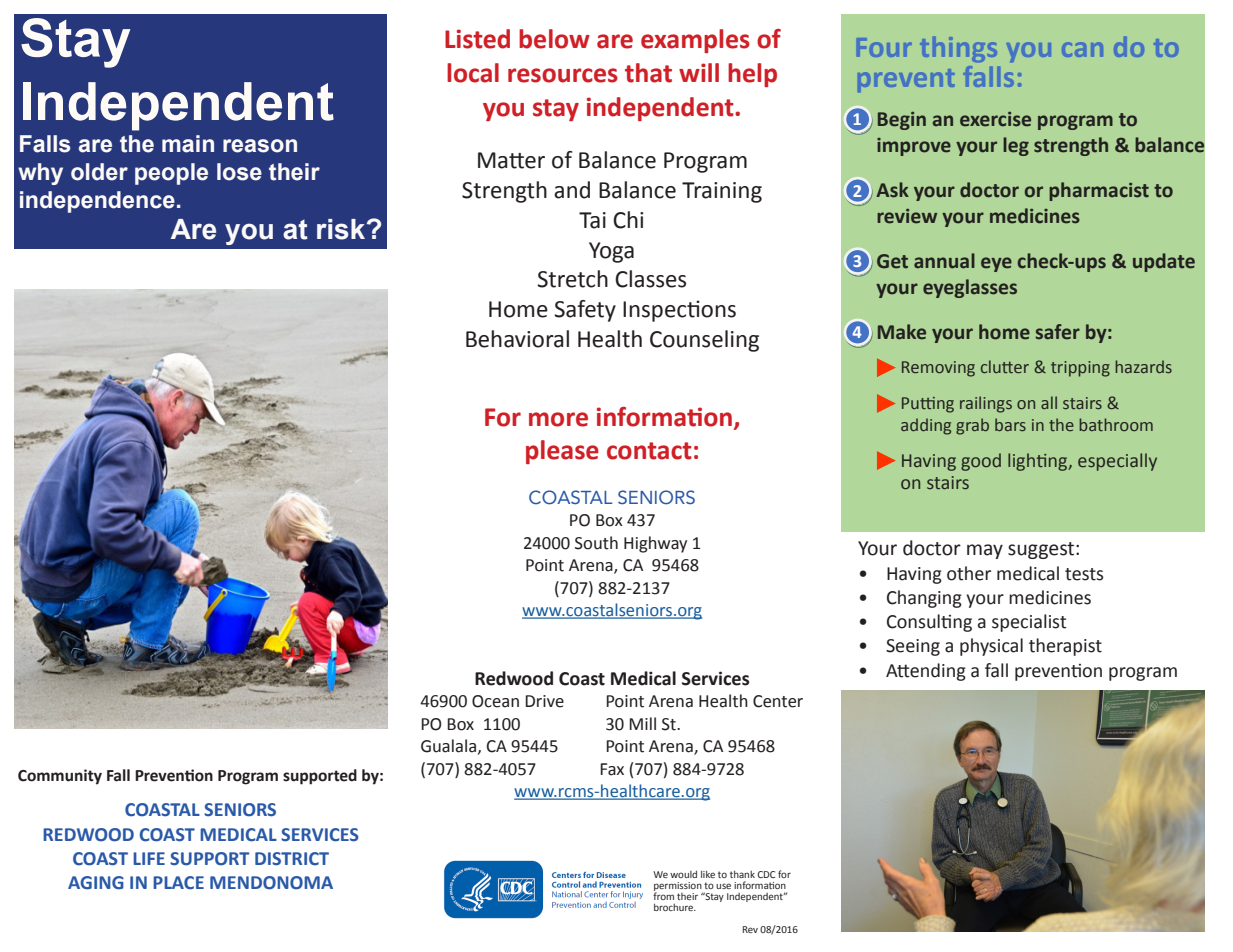  Describe the element at coordinates (596, 543) in the screenshot. I see `South` at that location.
